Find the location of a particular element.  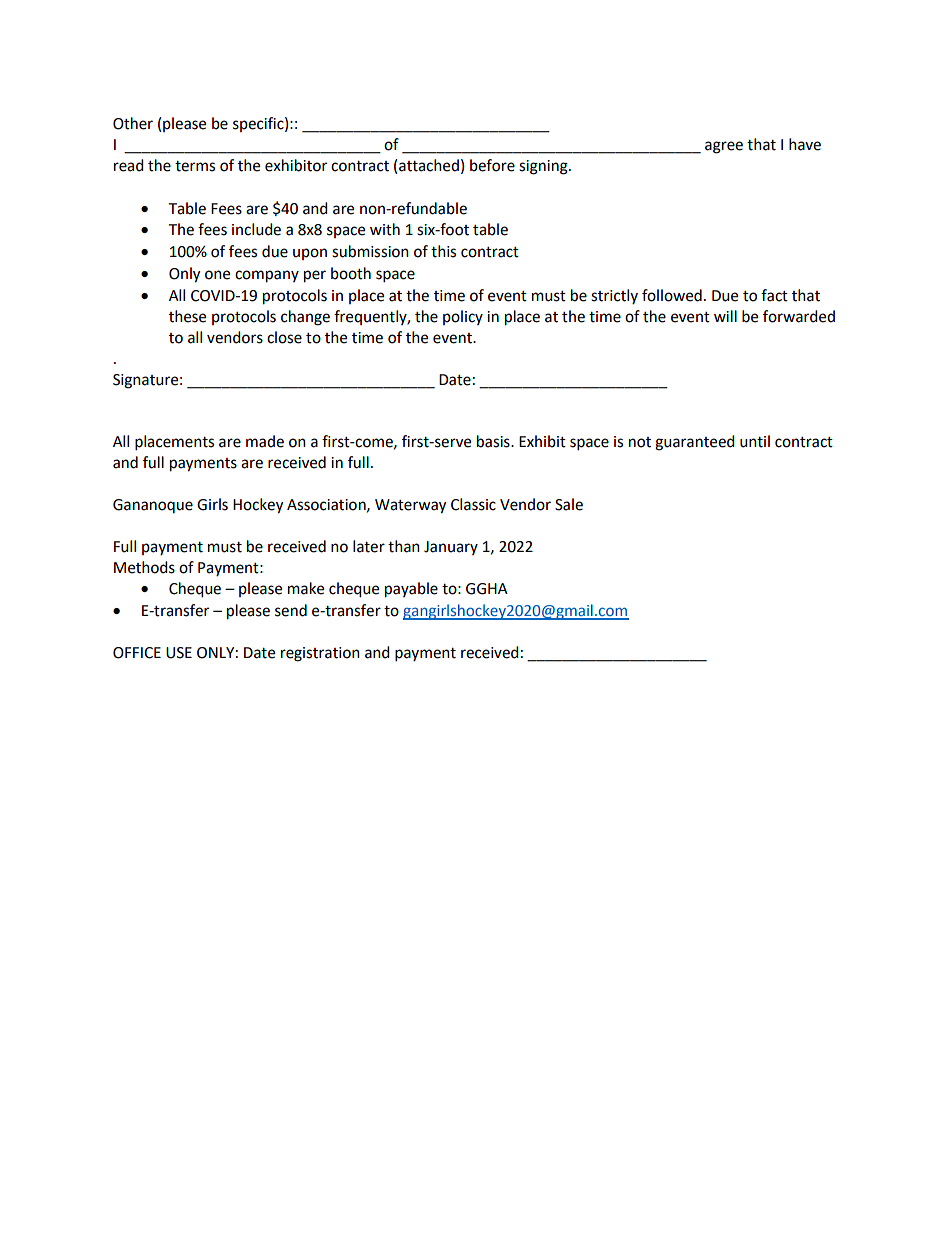

agree is located at coordinates (724, 147).
